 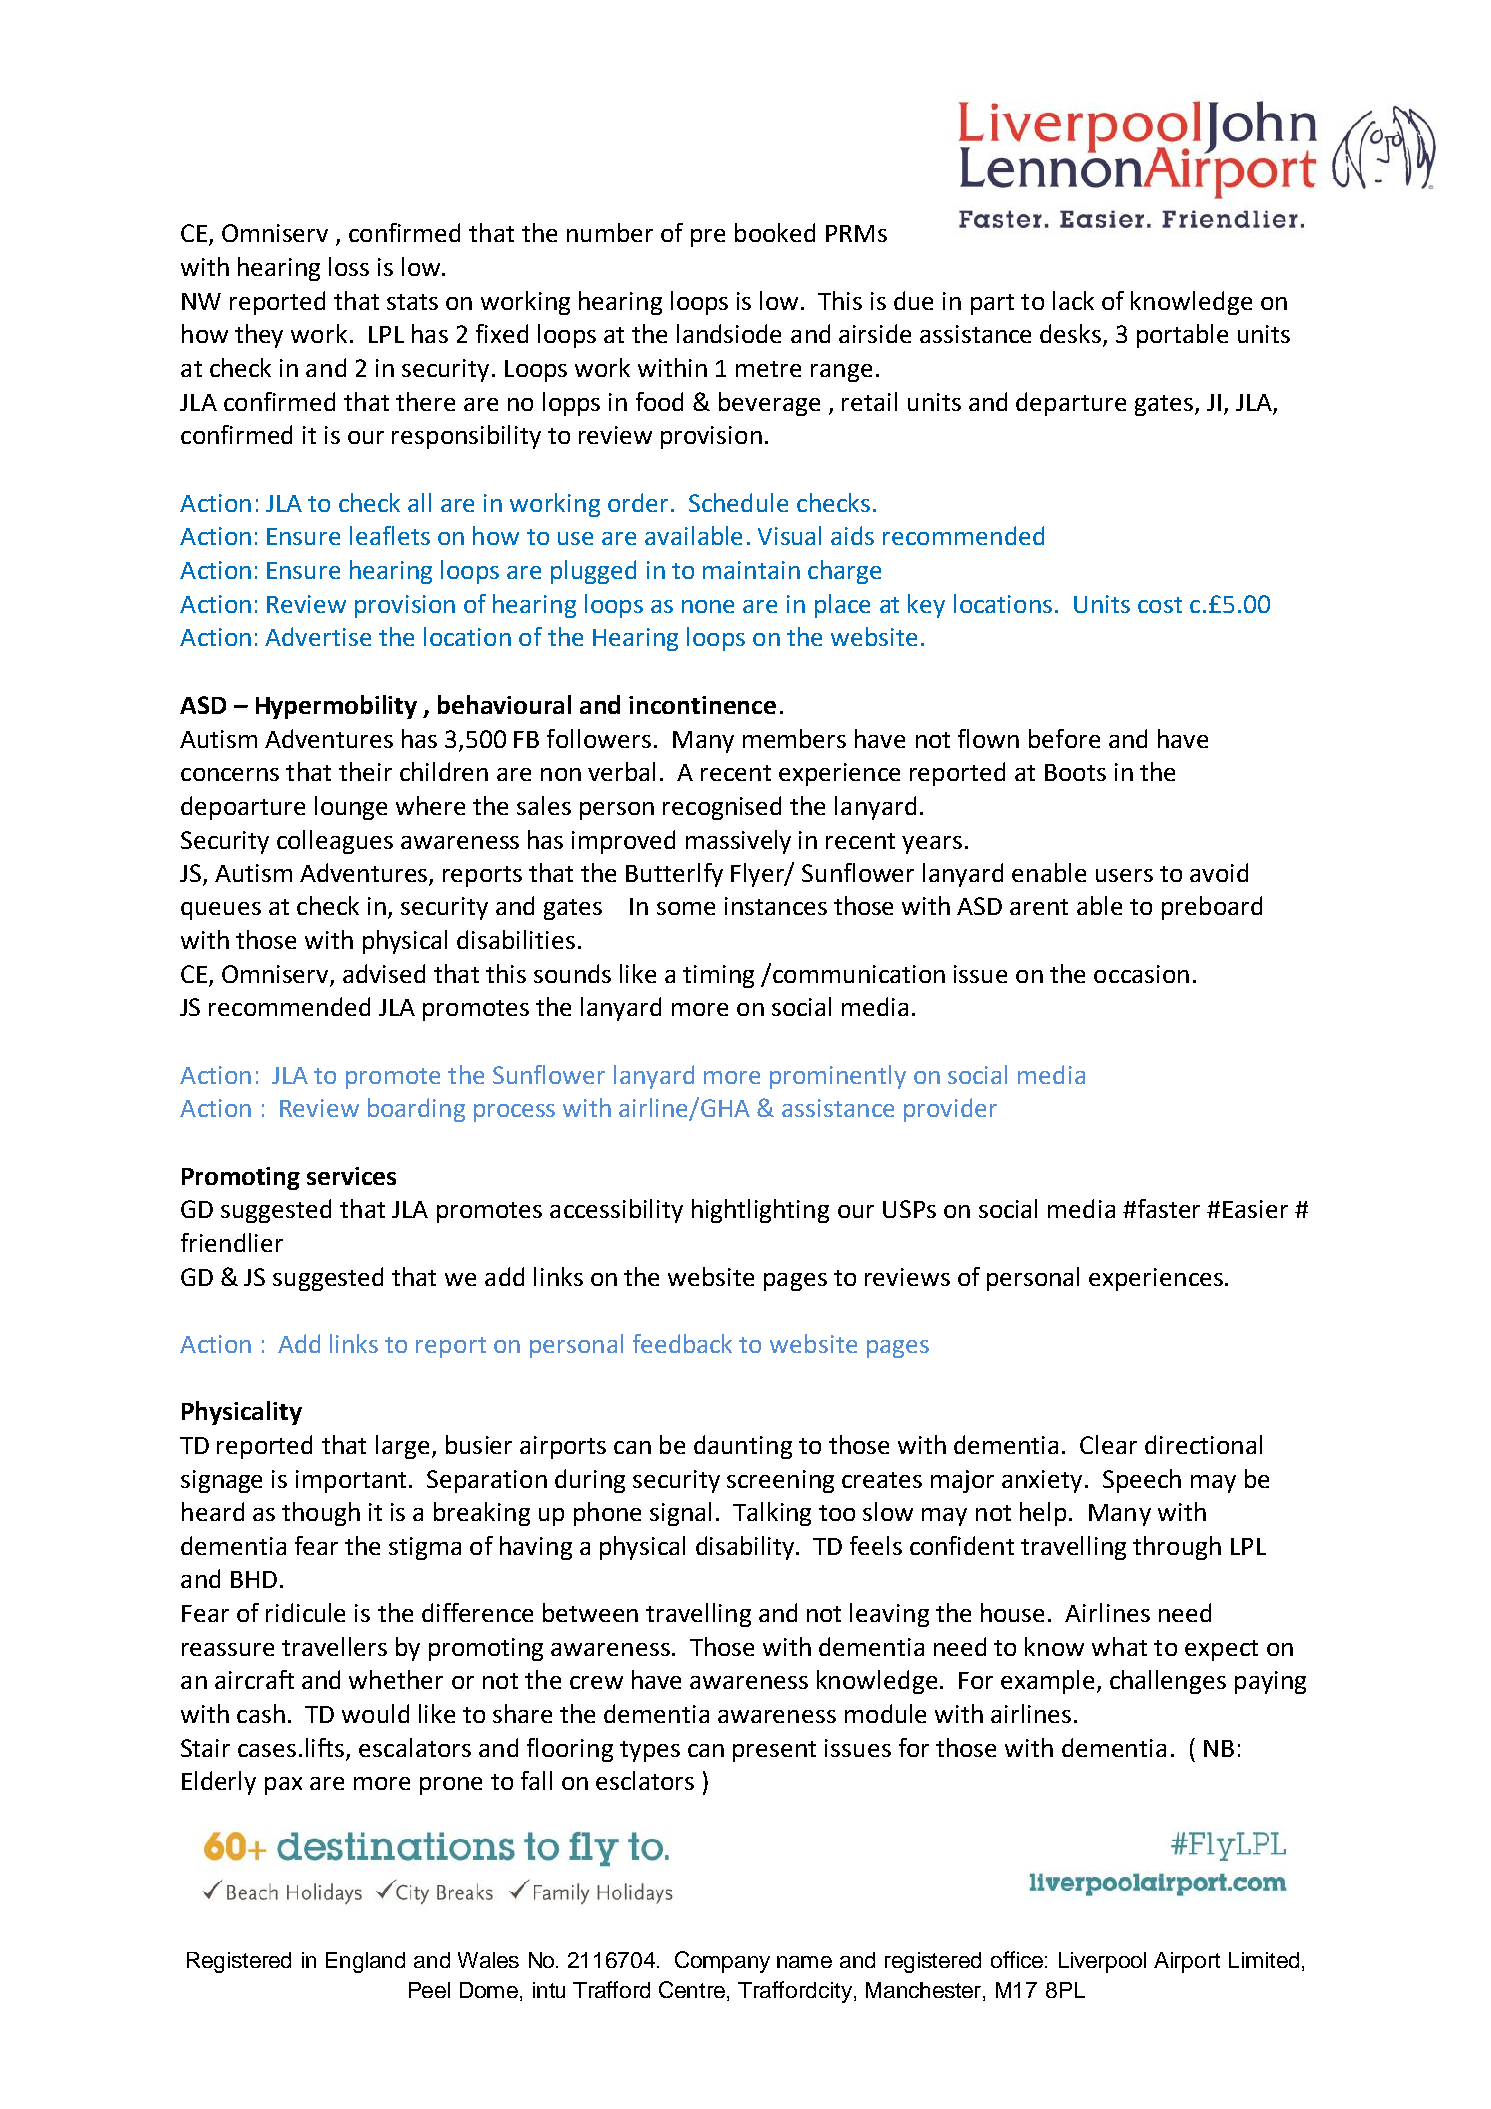 I want to click on daunting, so click(x=743, y=1447).
